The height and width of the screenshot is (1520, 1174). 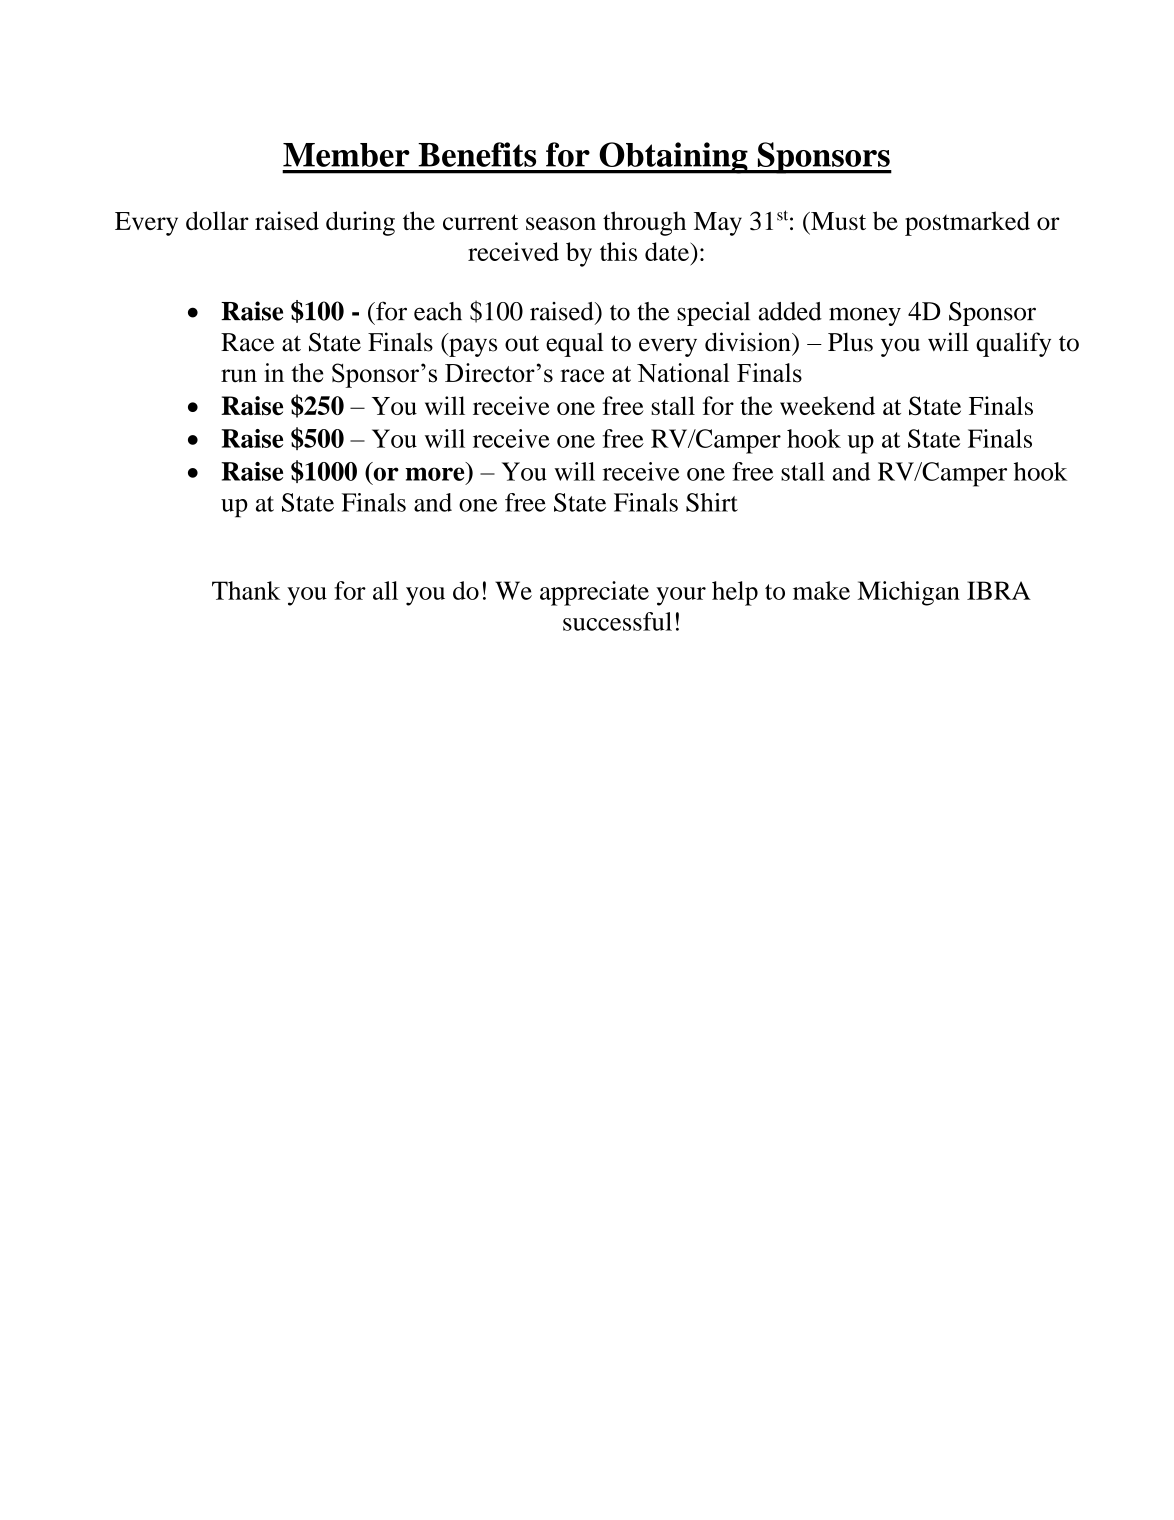 I want to click on weekend, so click(x=827, y=405).
